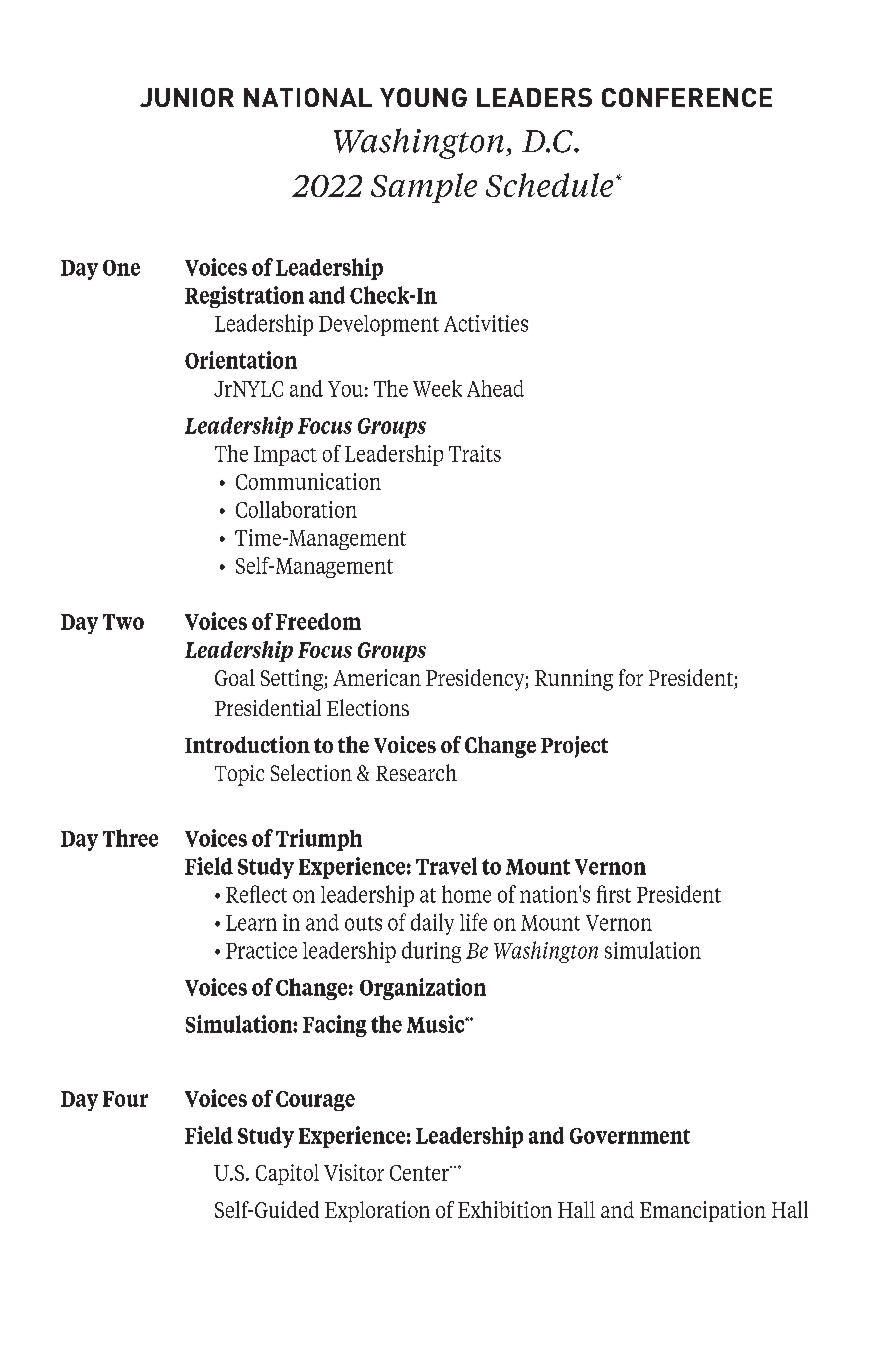  What do you see at coordinates (285, 456) in the screenshot?
I see `Impact` at bounding box center [285, 456].
